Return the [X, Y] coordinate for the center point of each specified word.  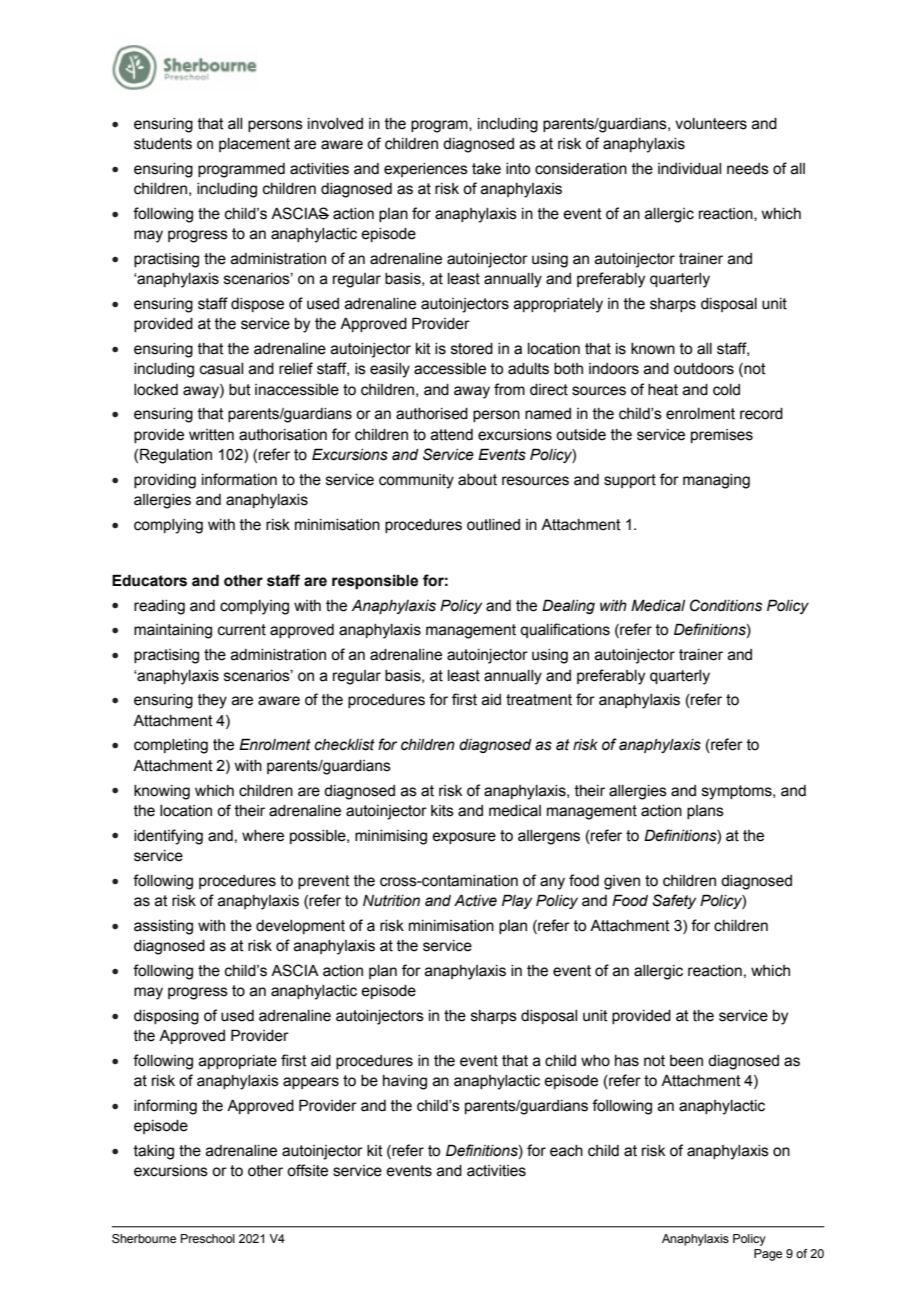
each [566, 1151]
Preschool [208, 1238]
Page [768, 1255]
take [486, 169]
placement [254, 145]
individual [689, 169]
